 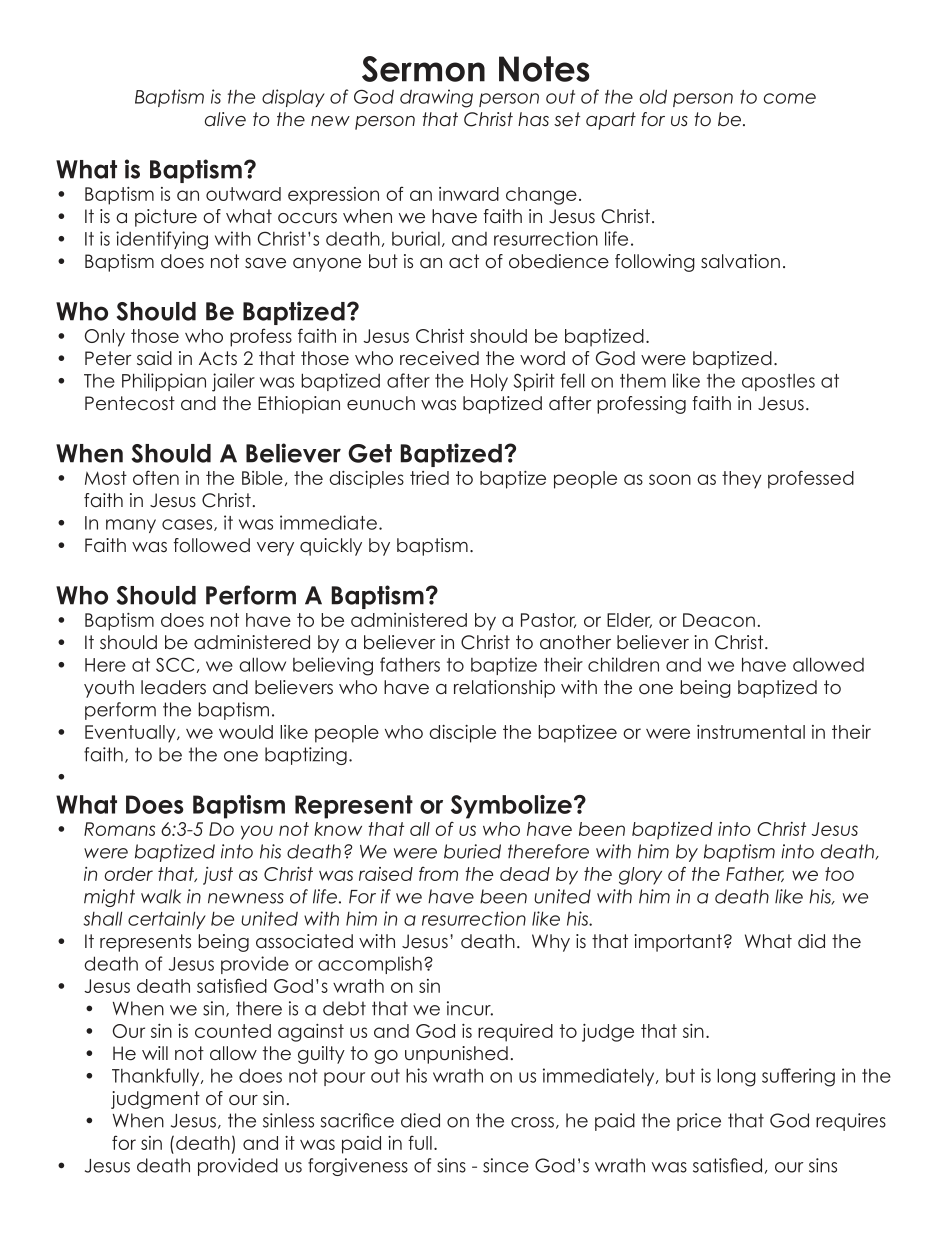 What do you see at coordinates (429, 478) in the screenshot?
I see `tried` at bounding box center [429, 478].
